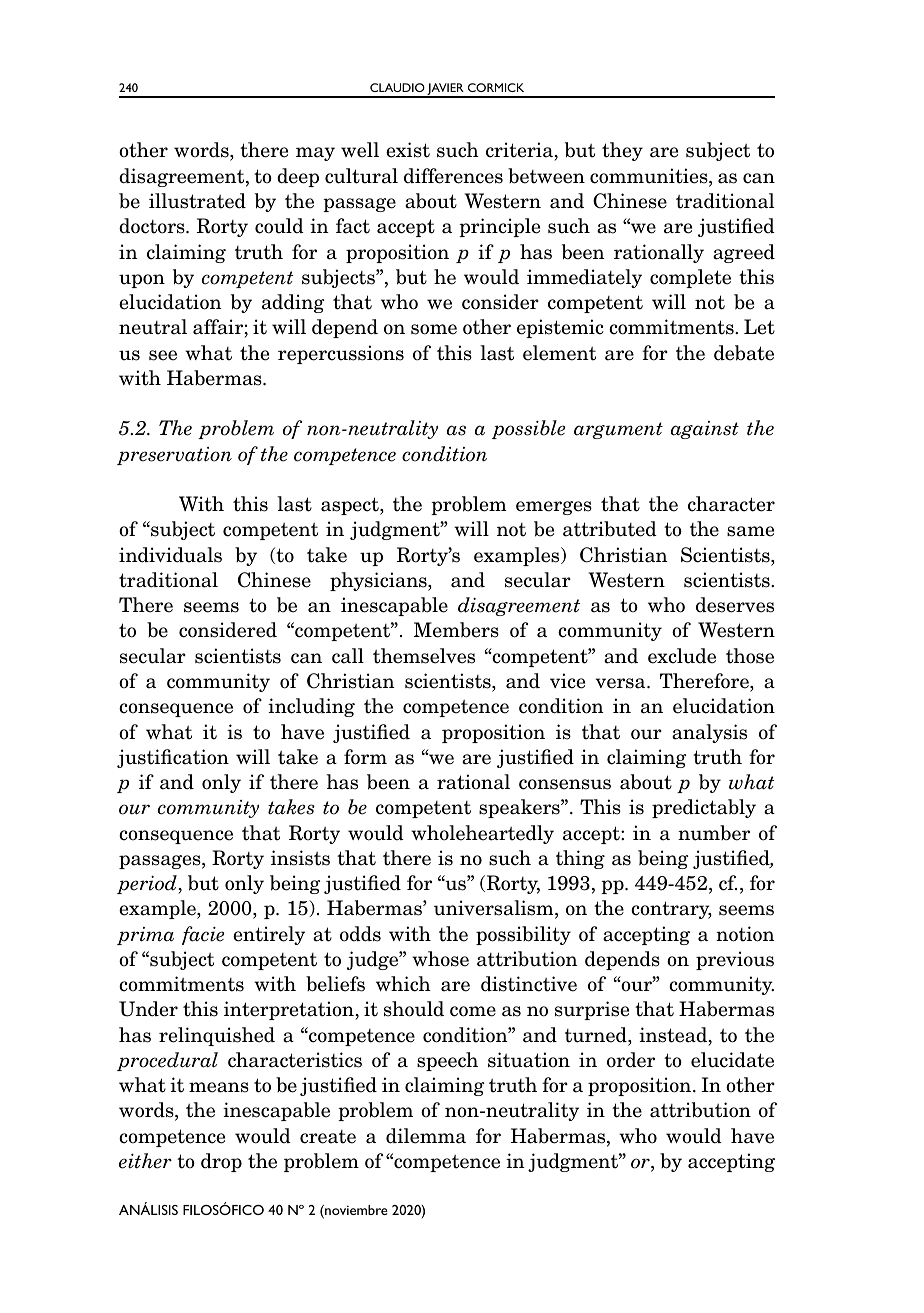 This image has width=924, height=1313. What do you see at coordinates (221, 1162) in the image?
I see `drop` at bounding box center [221, 1162].
